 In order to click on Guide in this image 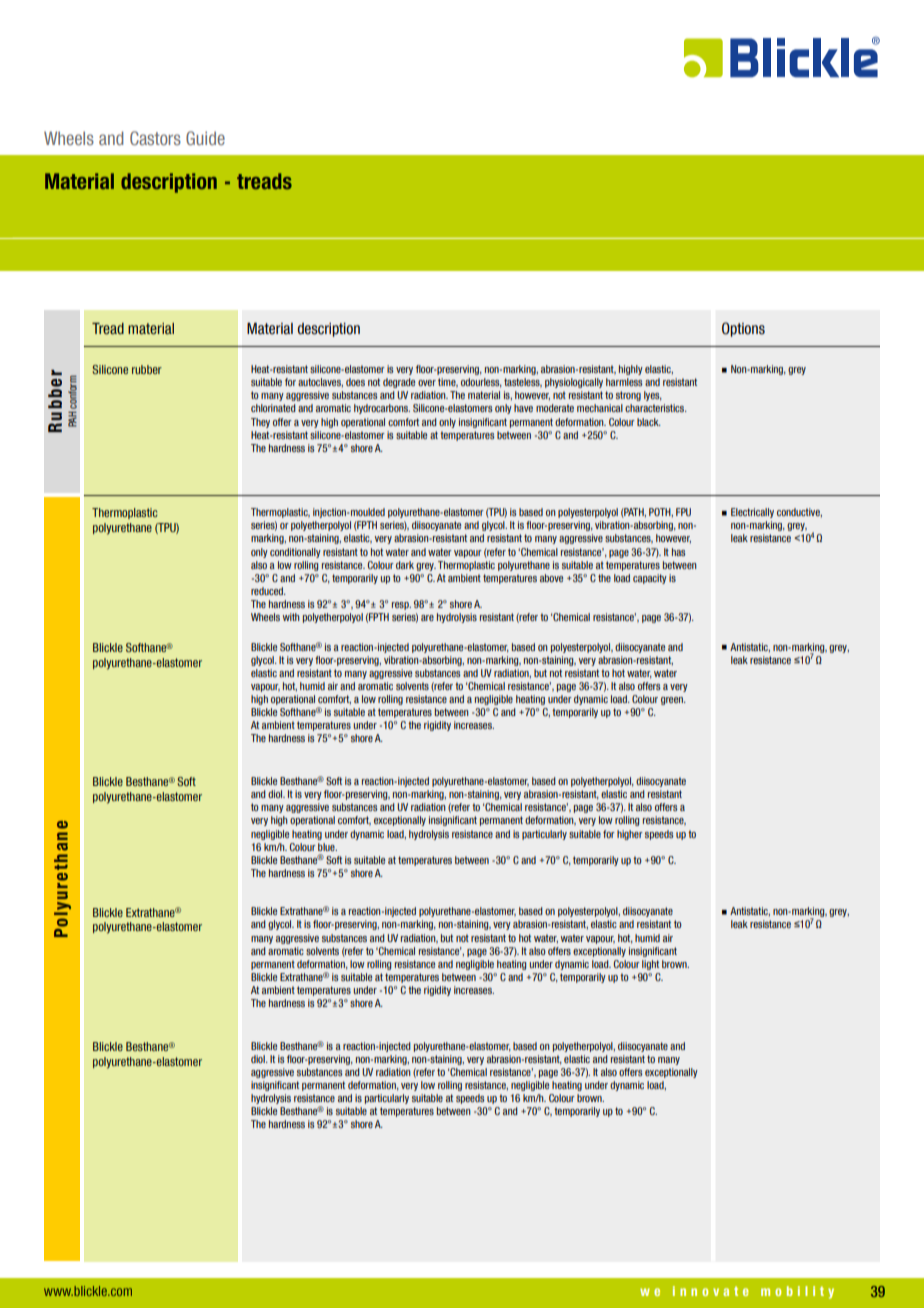, I will do `click(205, 138)`.
